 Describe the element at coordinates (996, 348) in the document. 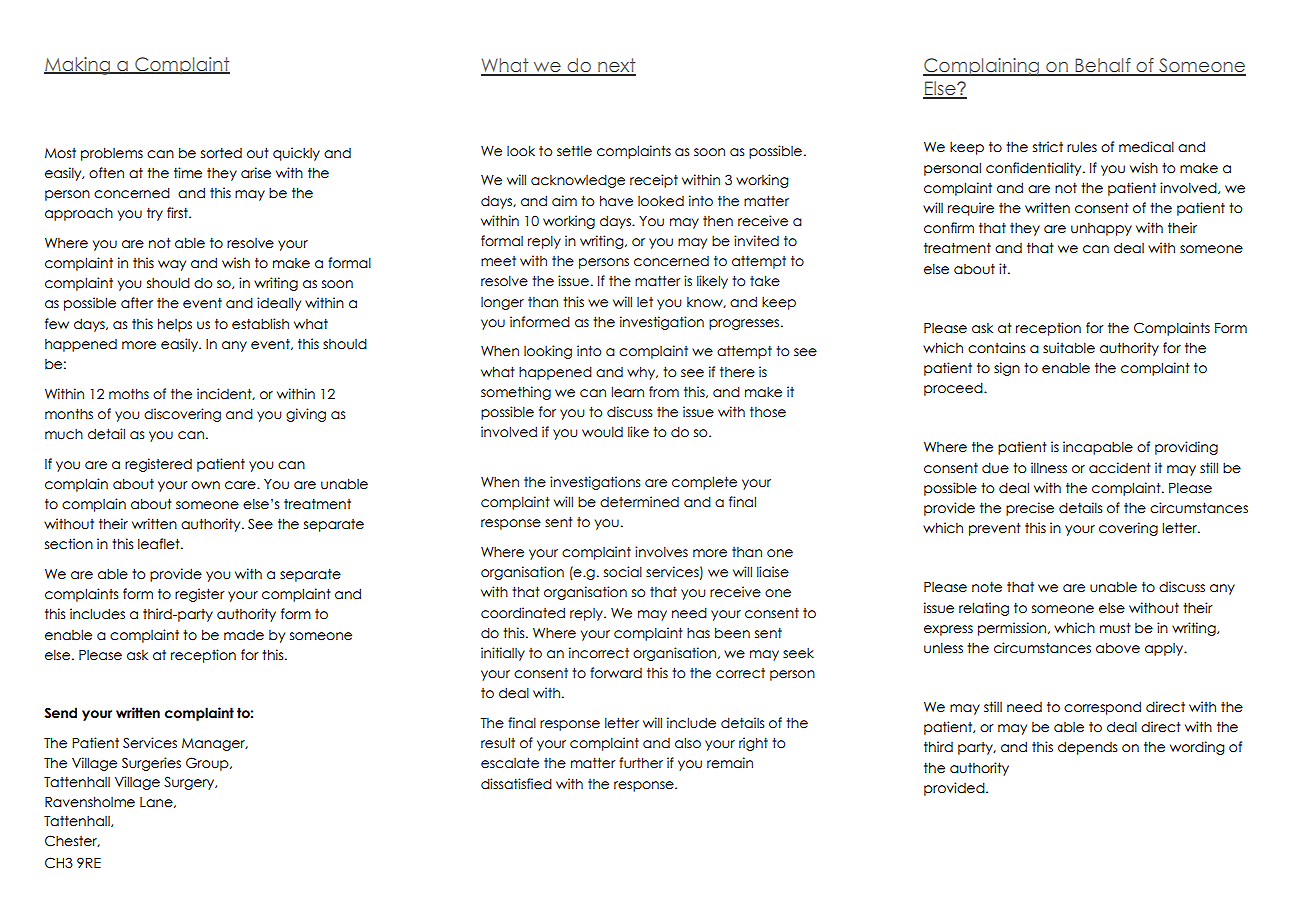

I see `contains` at that location.
